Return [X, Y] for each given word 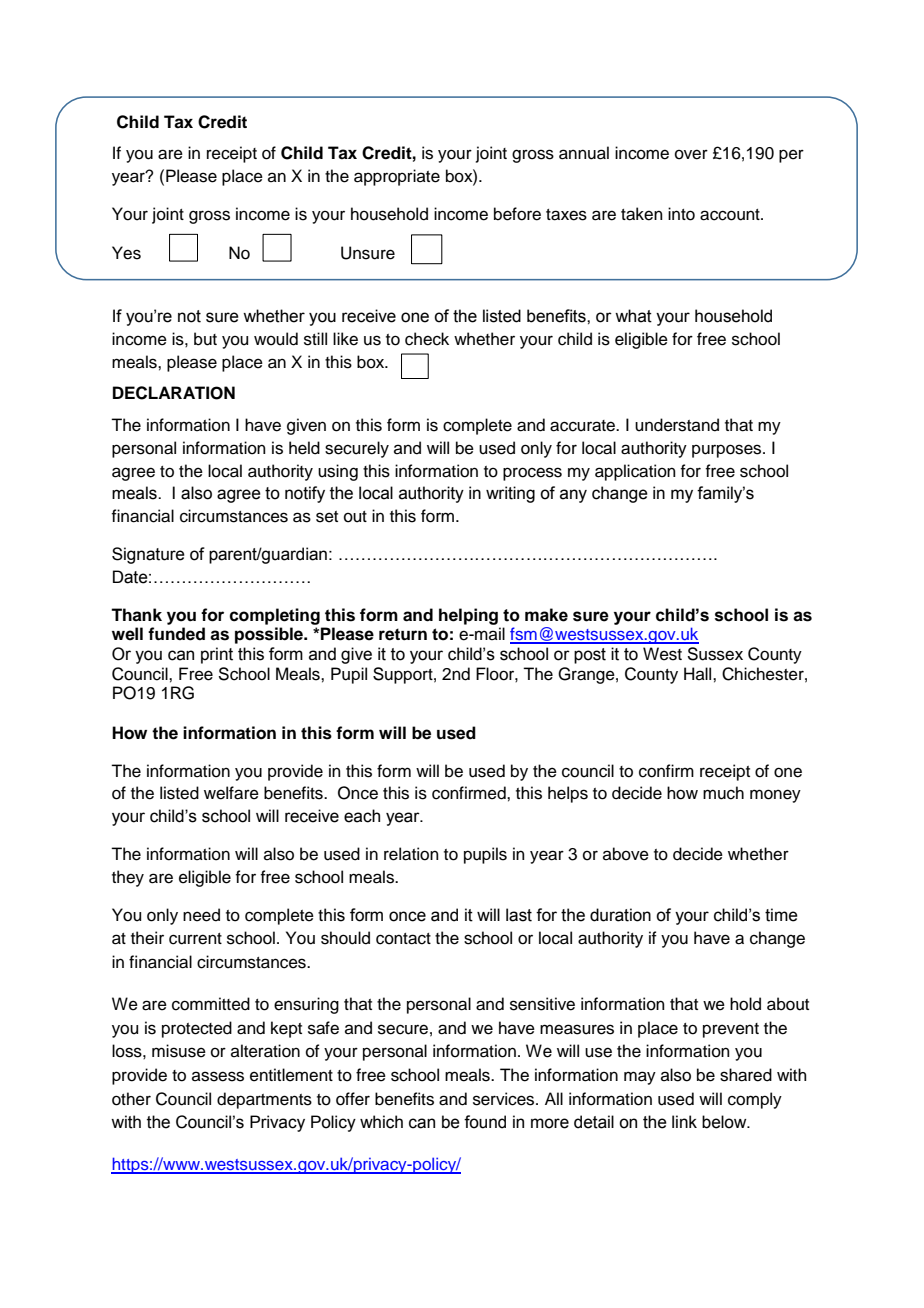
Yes [126, 253]
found [485, 1122]
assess [218, 1076]
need [201, 915]
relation [411, 854]
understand [677, 425]
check [427, 339]
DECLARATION [174, 393]
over [691, 154]
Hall [699, 673]
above [626, 854]
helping [468, 616]
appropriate [397, 177]
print [217, 655]
